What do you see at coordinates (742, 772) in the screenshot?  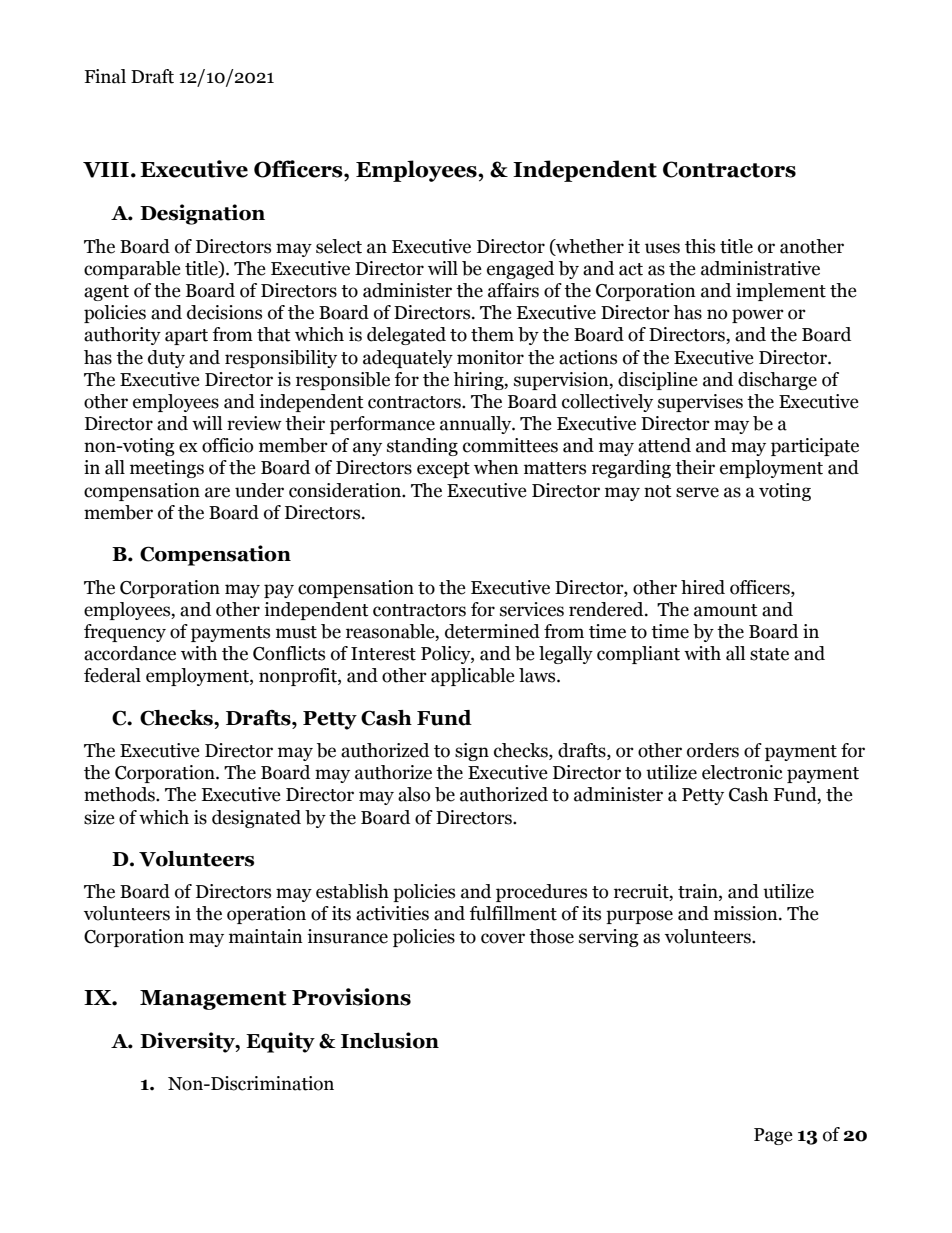 I see `electronic` at bounding box center [742, 772].
